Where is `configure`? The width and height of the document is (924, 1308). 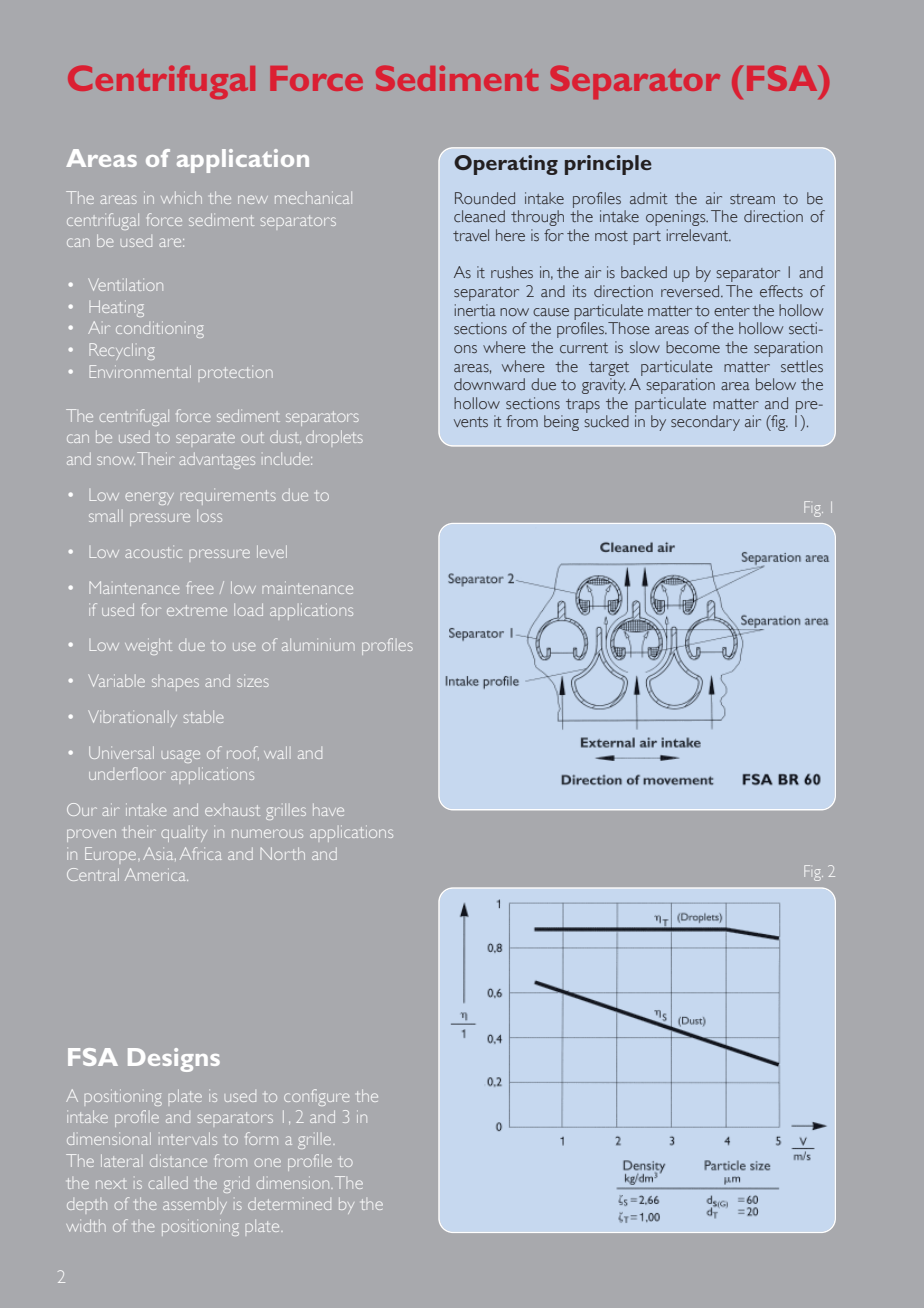 configure is located at coordinates (316, 1097).
